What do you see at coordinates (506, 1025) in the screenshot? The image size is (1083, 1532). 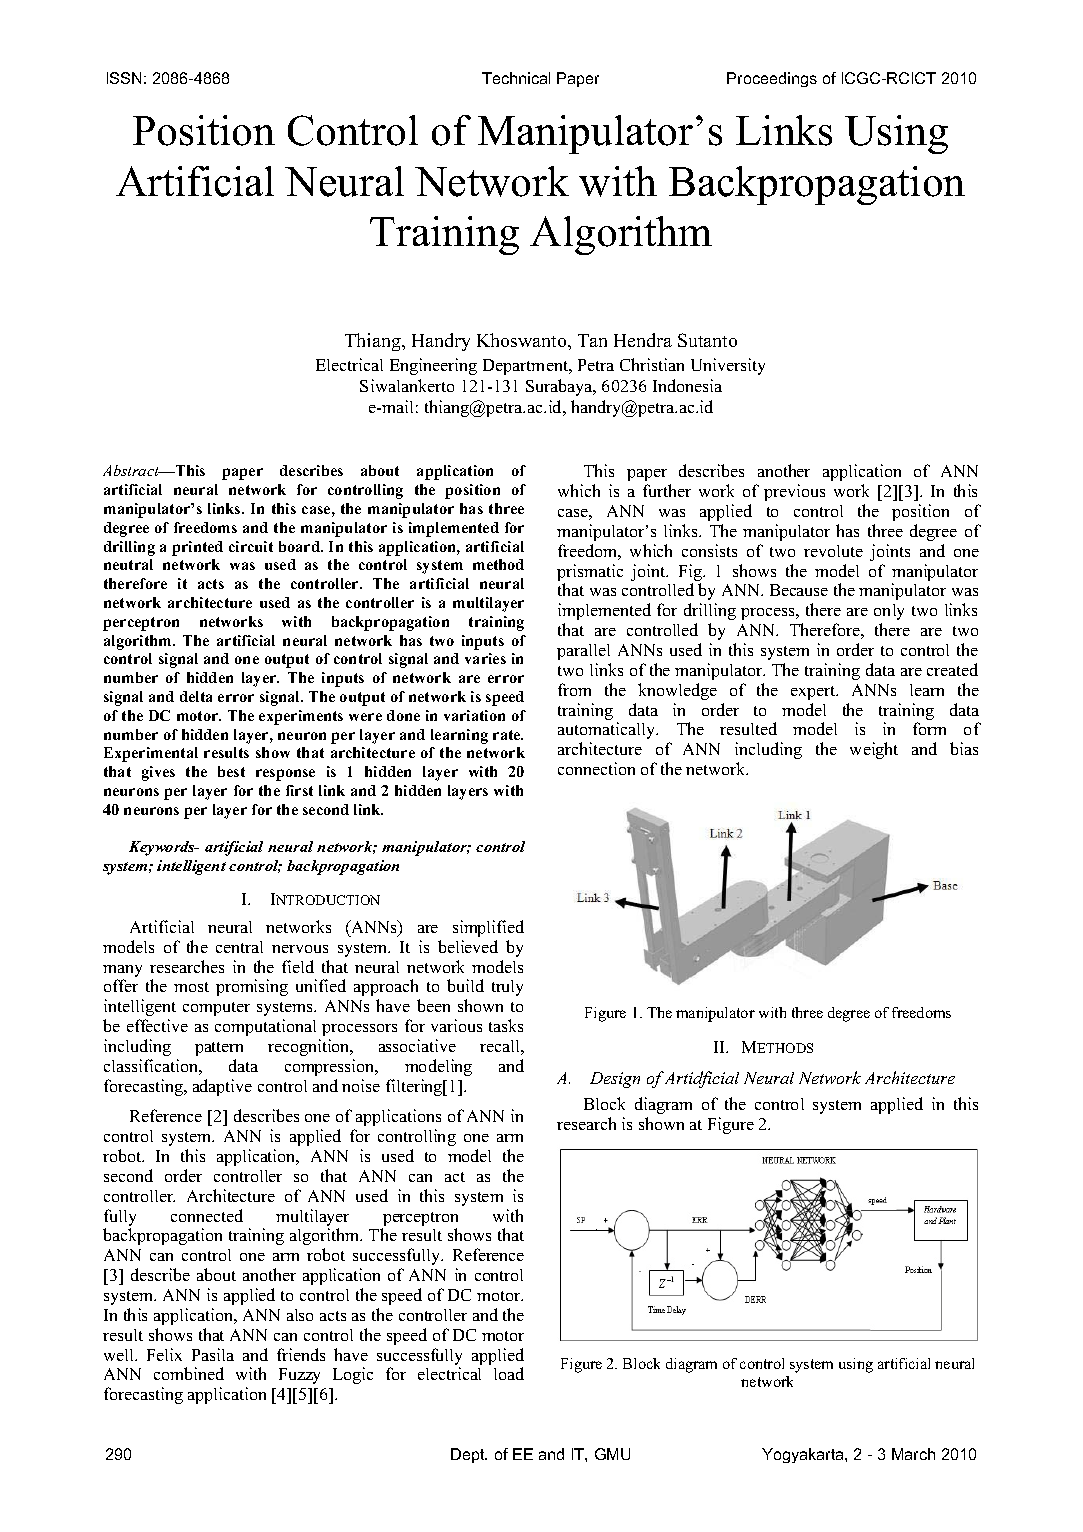 I see `tasks` at bounding box center [506, 1025].
